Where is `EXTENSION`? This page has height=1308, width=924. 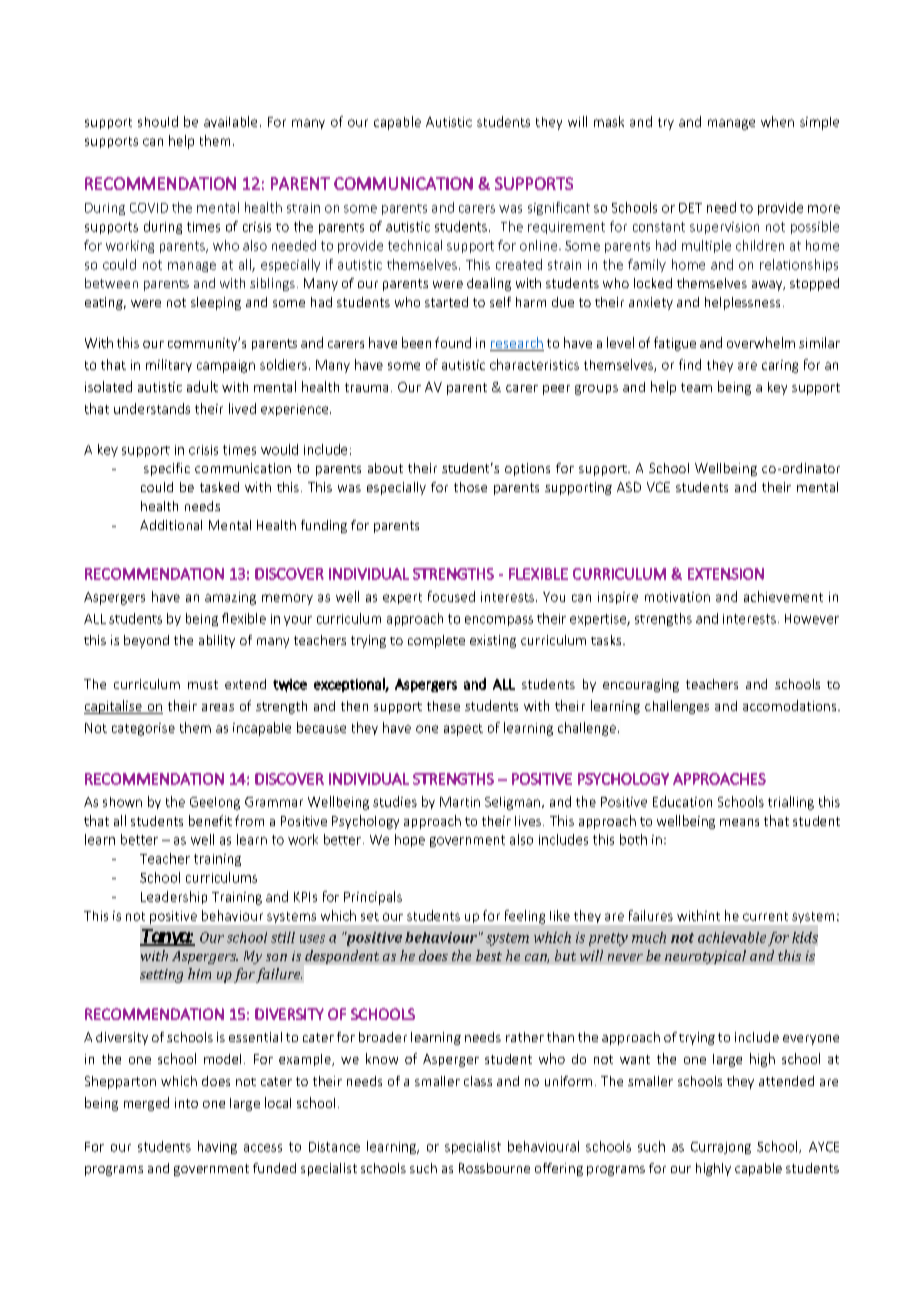 EXTENSION is located at coordinates (726, 574).
